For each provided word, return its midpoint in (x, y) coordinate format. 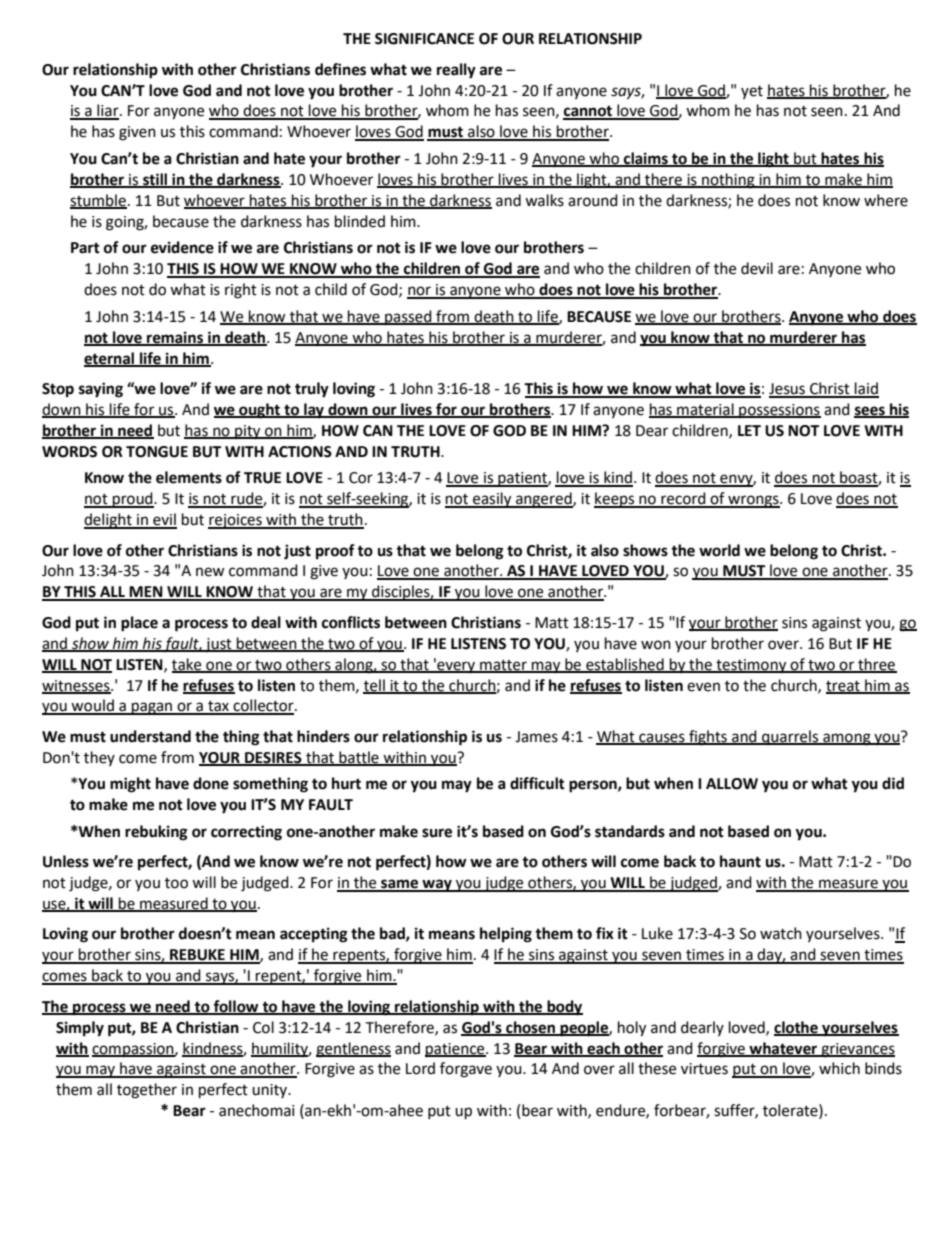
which (839, 1068)
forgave (466, 1070)
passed (408, 317)
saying (101, 390)
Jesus (788, 390)
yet (752, 92)
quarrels (790, 738)
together (147, 1091)
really (456, 71)
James (536, 737)
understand (150, 736)
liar (108, 111)
